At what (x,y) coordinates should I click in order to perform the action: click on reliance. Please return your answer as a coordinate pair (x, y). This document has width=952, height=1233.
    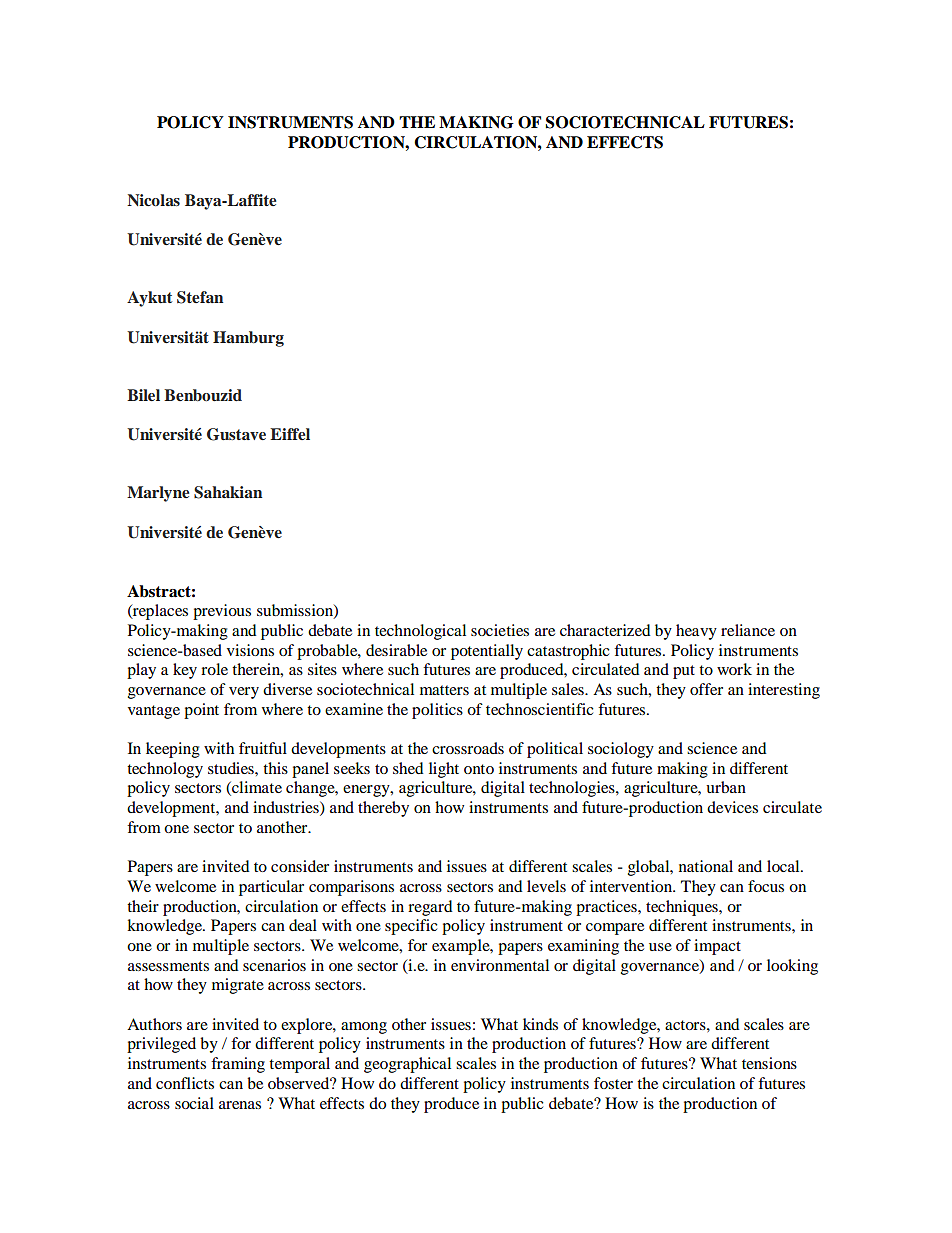
    Looking at the image, I should click on (748, 630).
